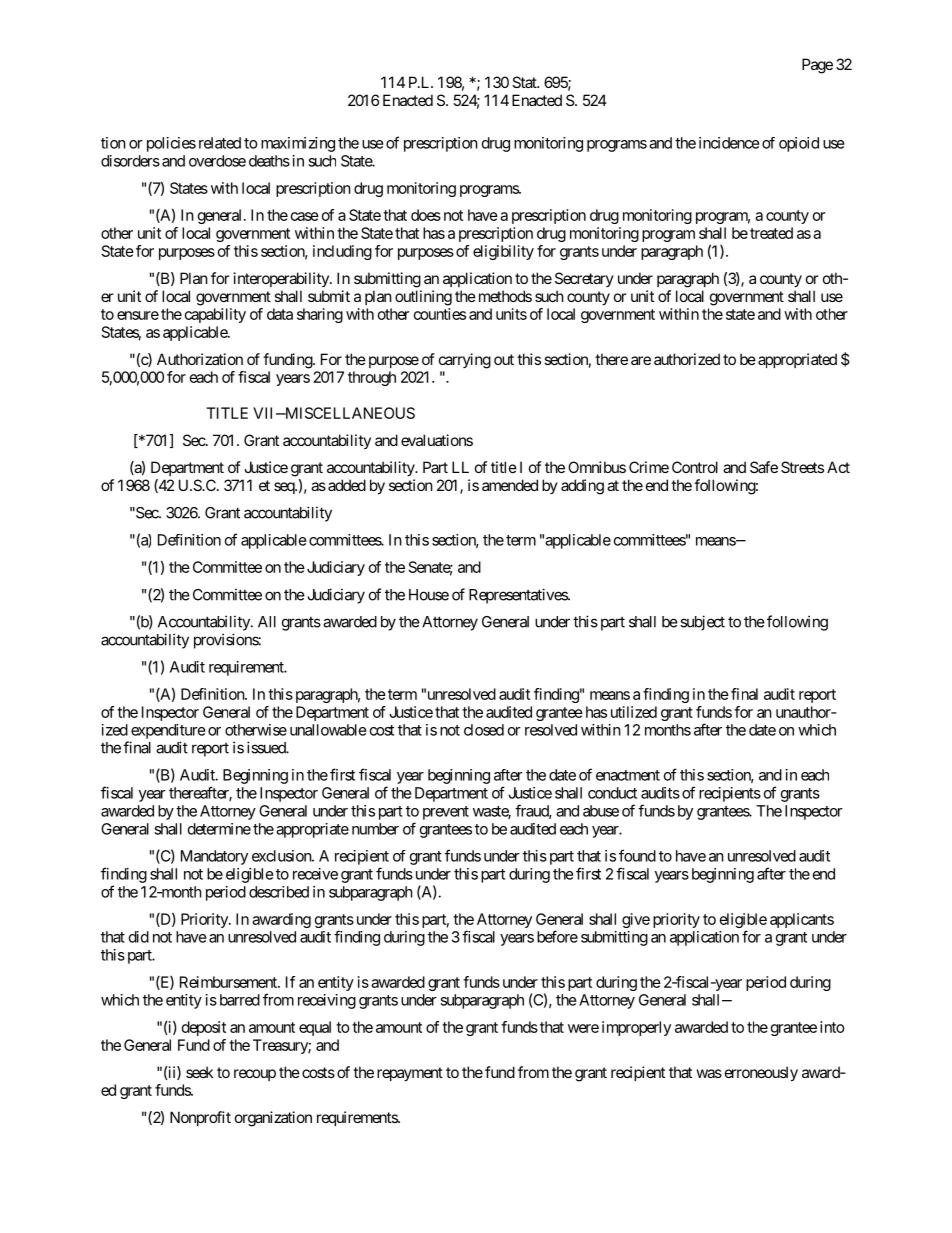 The width and height of the screenshot is (952, 1233). I want to click on seq, so click(285, 488).
